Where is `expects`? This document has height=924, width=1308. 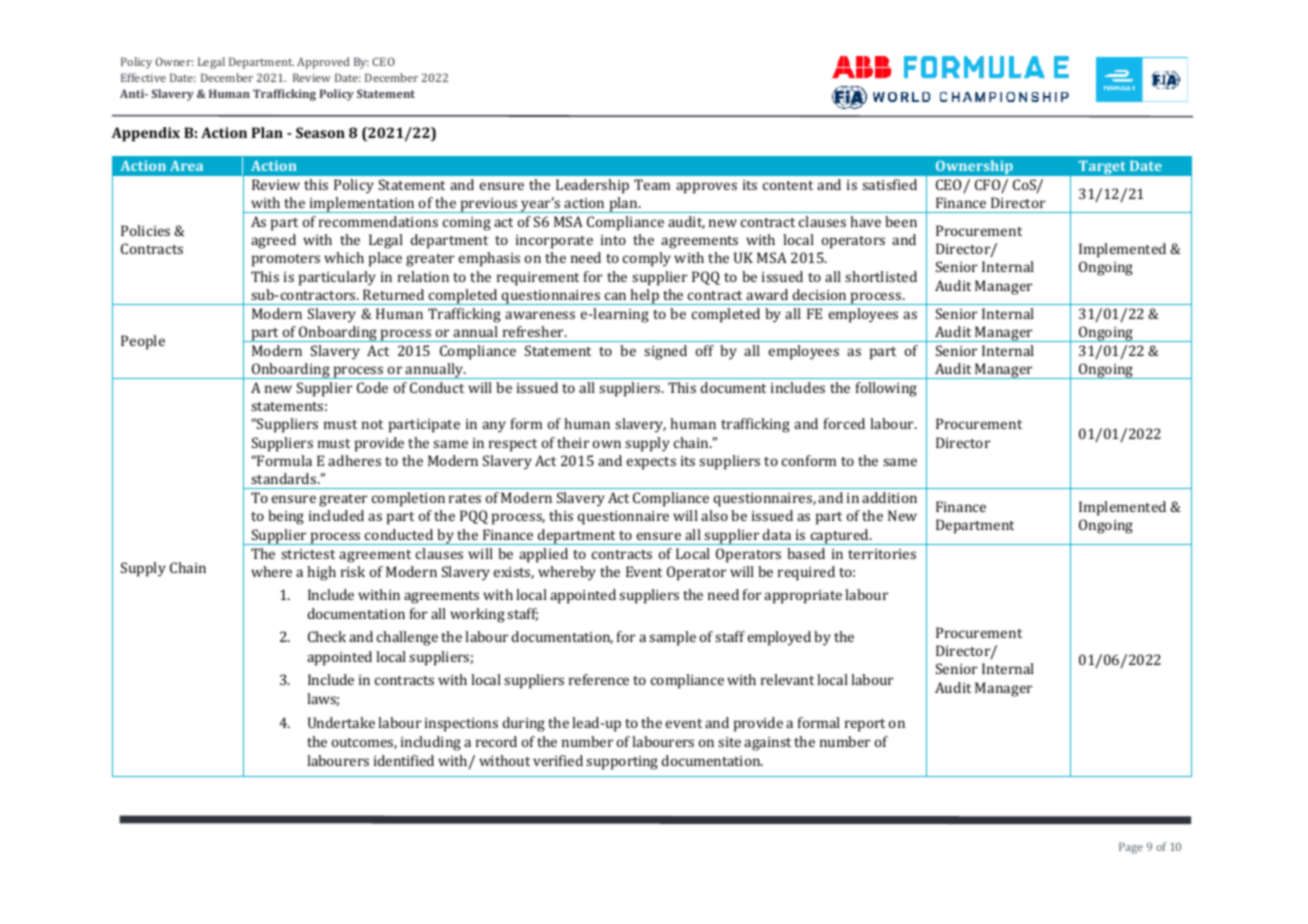 expects is located at coordinates (651, 463).
